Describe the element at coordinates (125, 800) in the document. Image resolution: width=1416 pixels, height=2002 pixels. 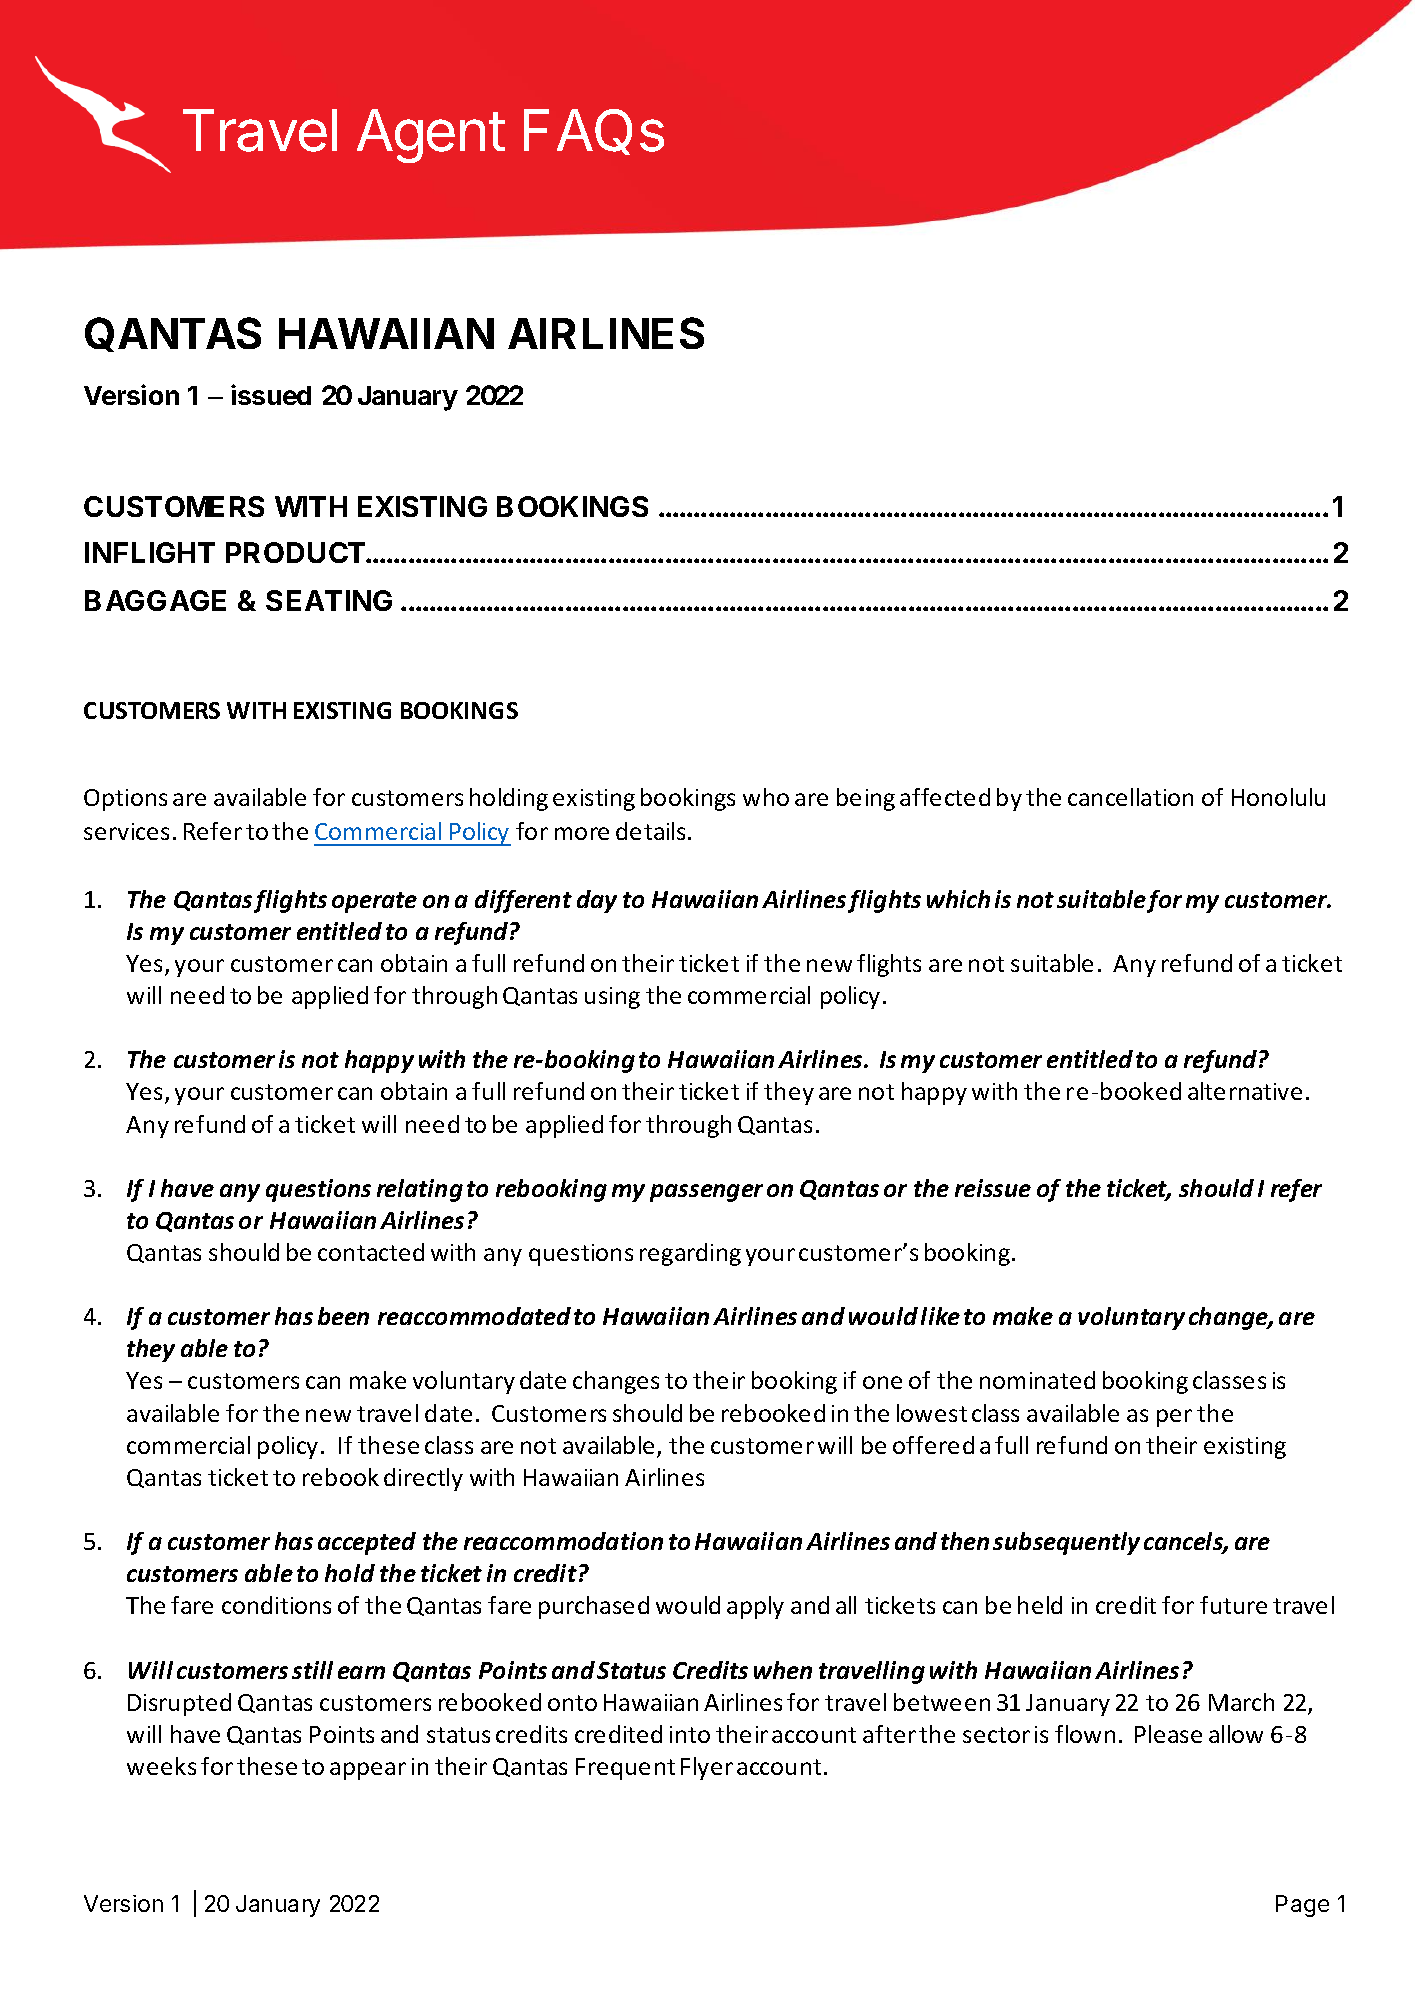
I see `Options` at that location.
